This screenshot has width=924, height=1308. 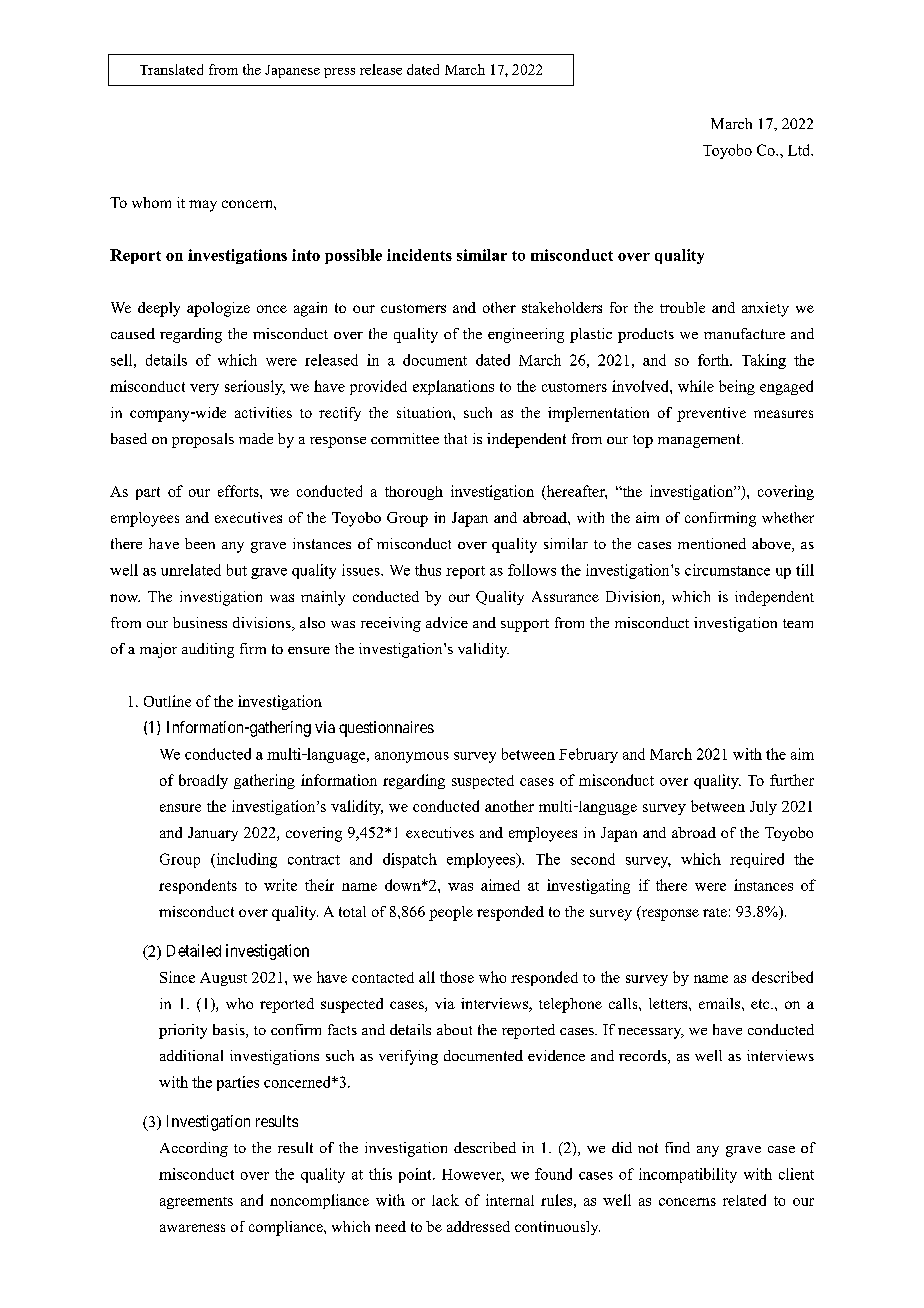 I want to click on agreements, so click(x=196, y=1203).
